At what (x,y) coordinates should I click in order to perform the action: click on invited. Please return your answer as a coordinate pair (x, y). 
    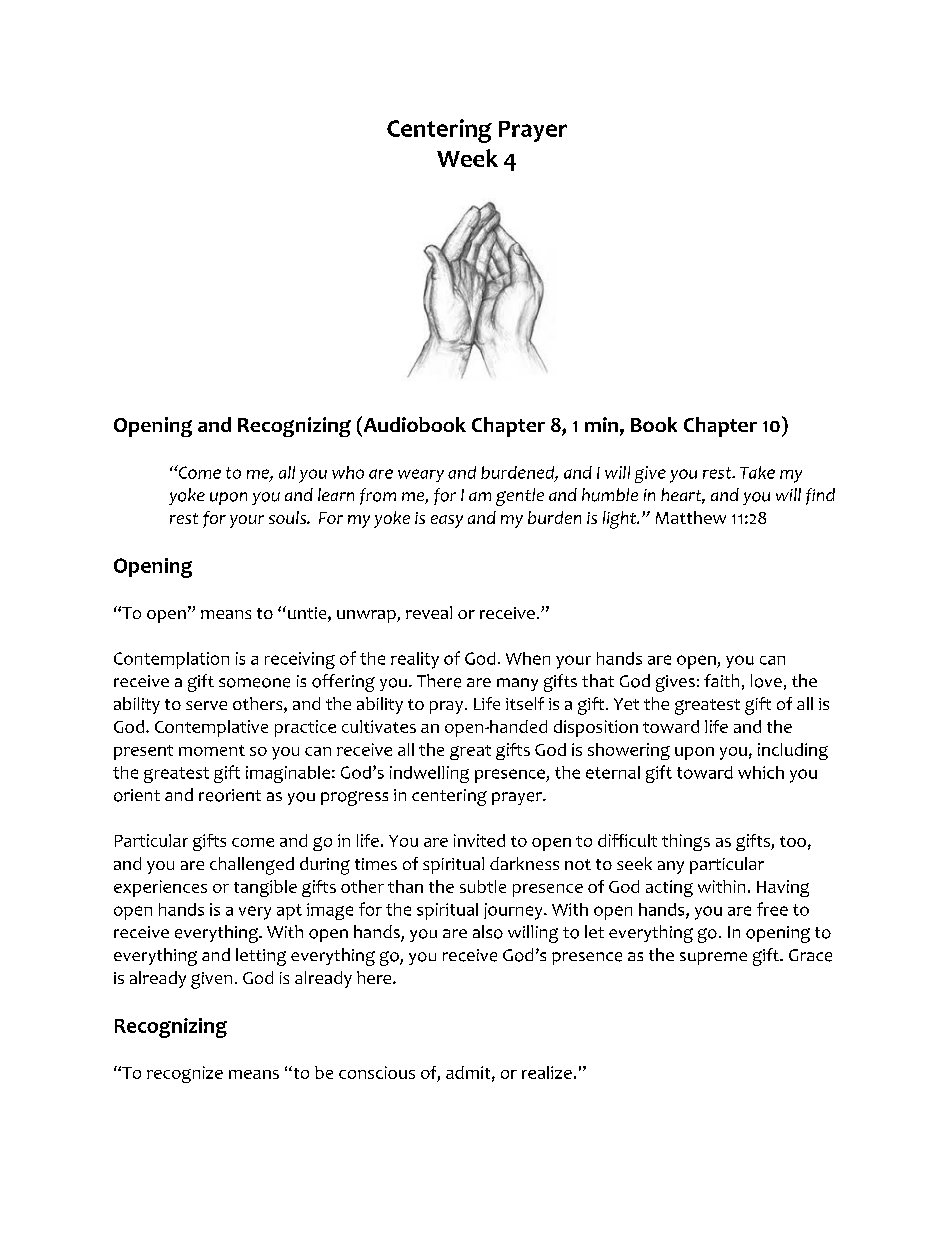
    Looking at the image, I should click on (479, 840).
